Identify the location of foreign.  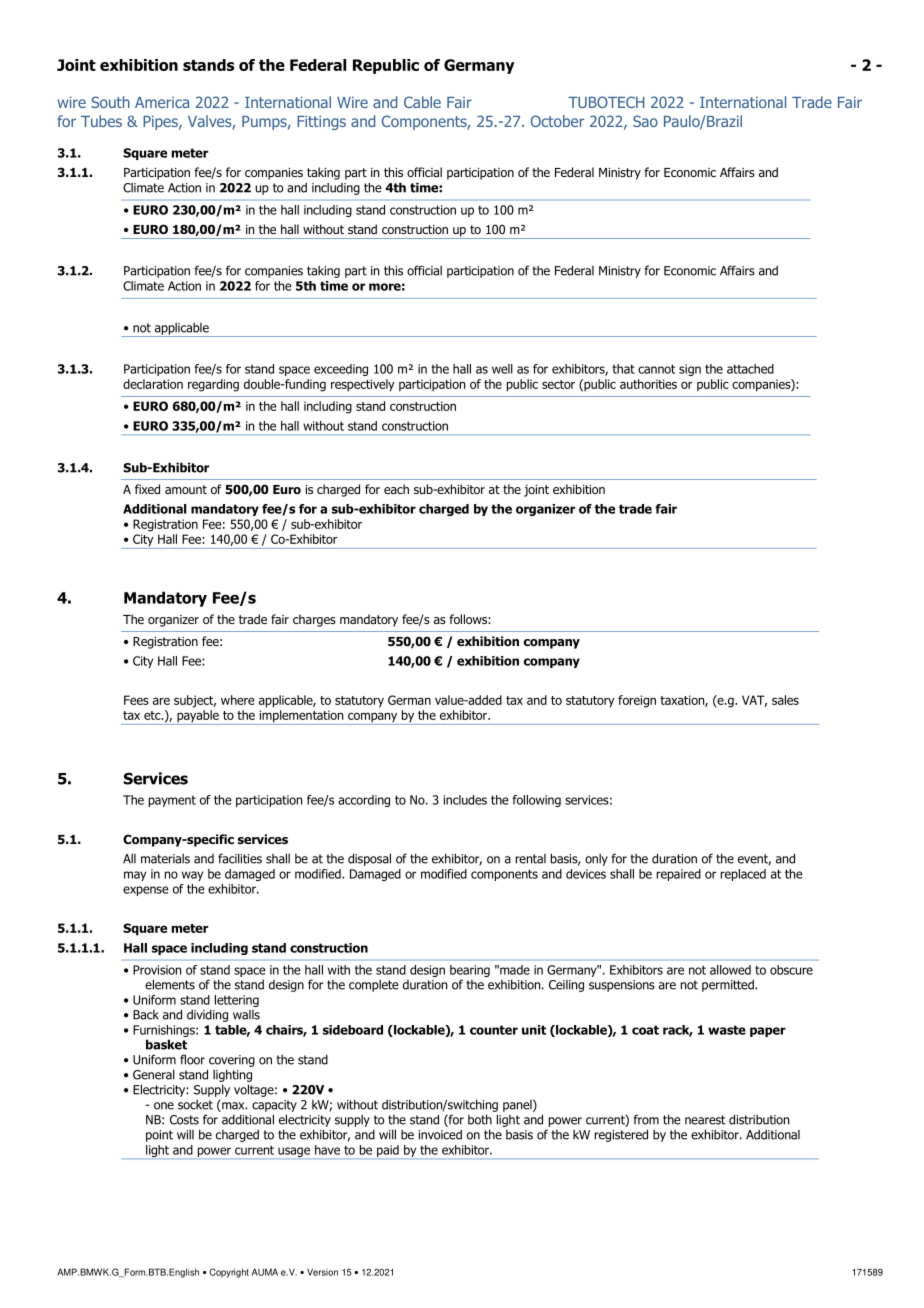
(637, 701).
